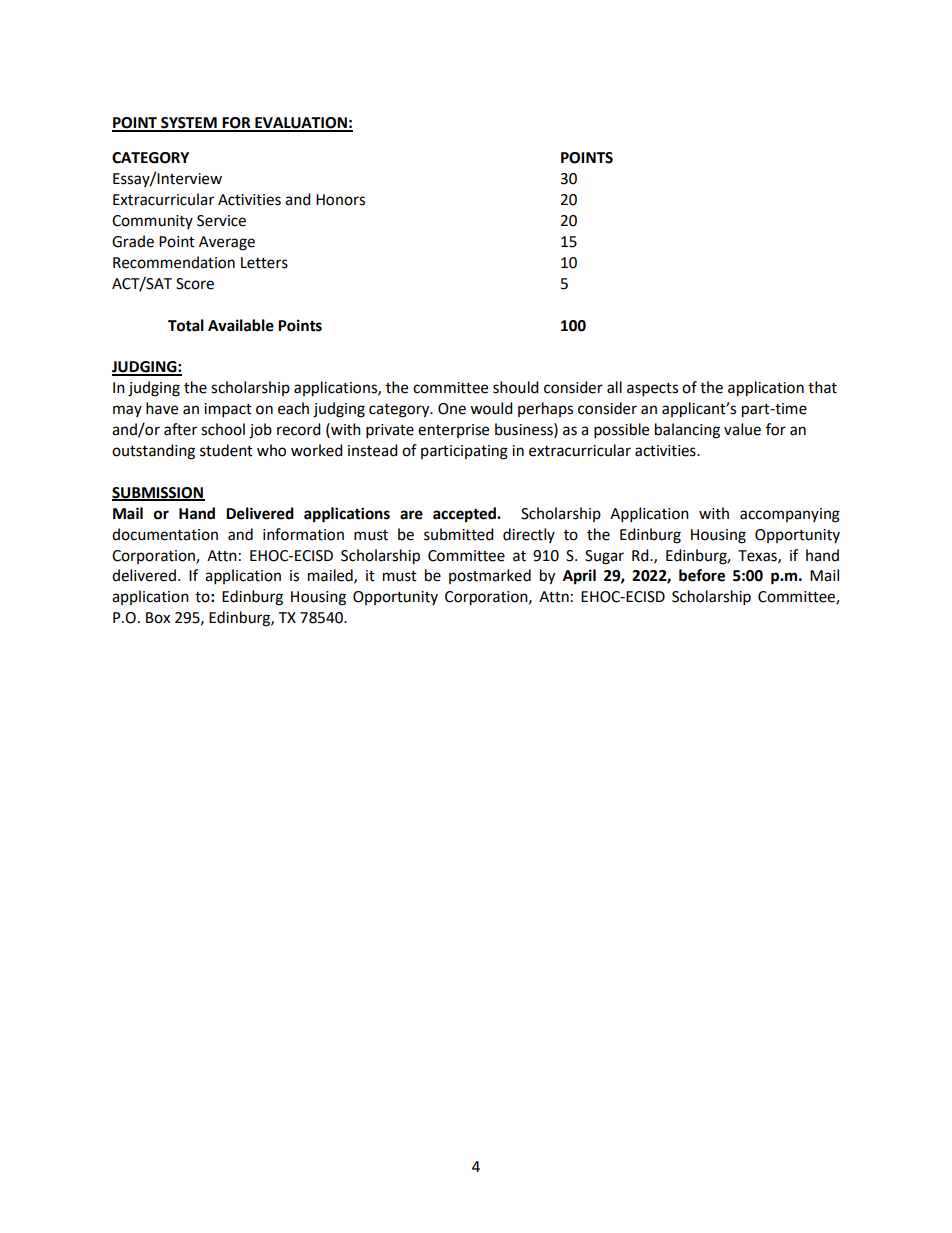 The image size is (952, 1233). What do you see at coordinates (189, 124) in the screenshot?
I see `SYSTEM` at bounding box center [189, 124].
